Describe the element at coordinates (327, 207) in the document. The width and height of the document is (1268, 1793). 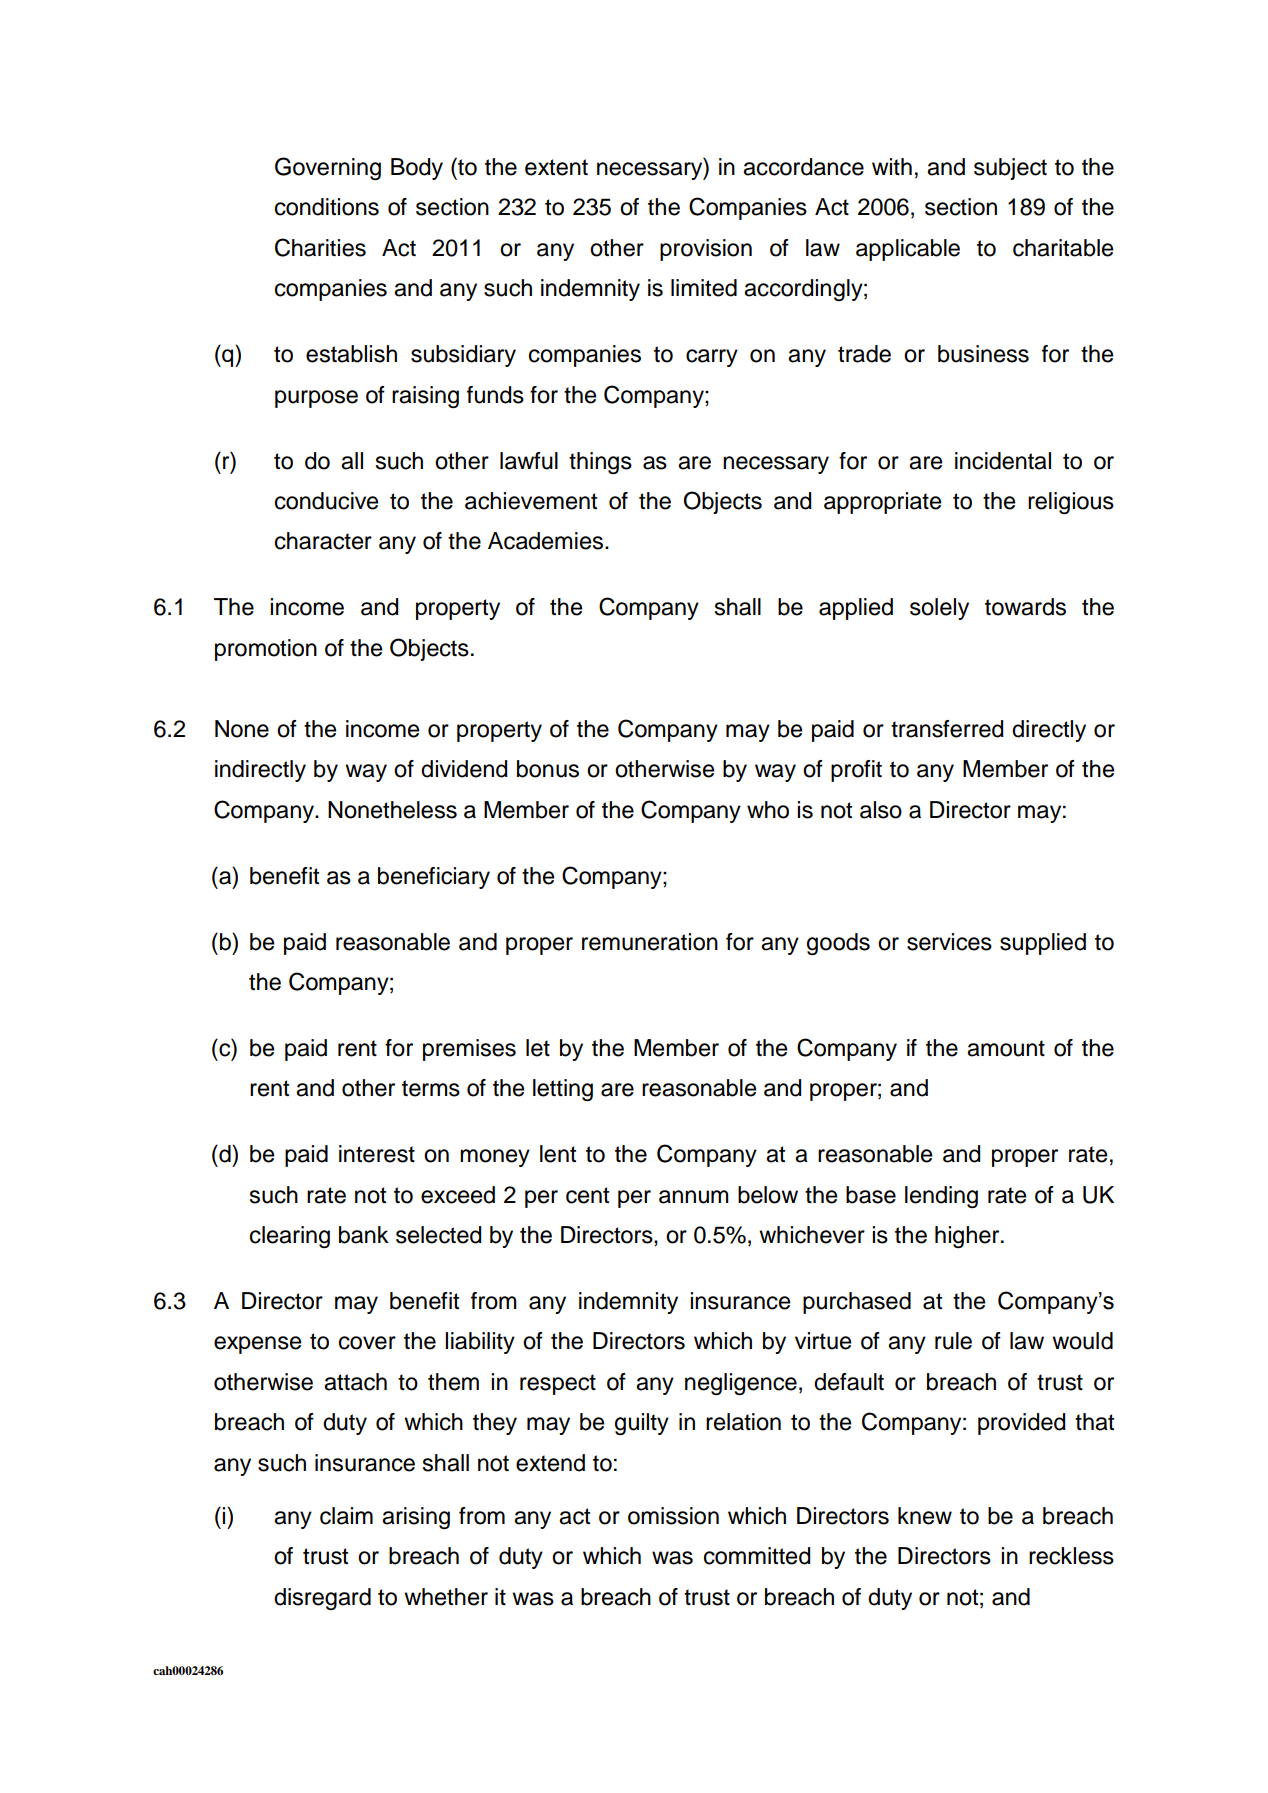
I see `conditions` at that location.
